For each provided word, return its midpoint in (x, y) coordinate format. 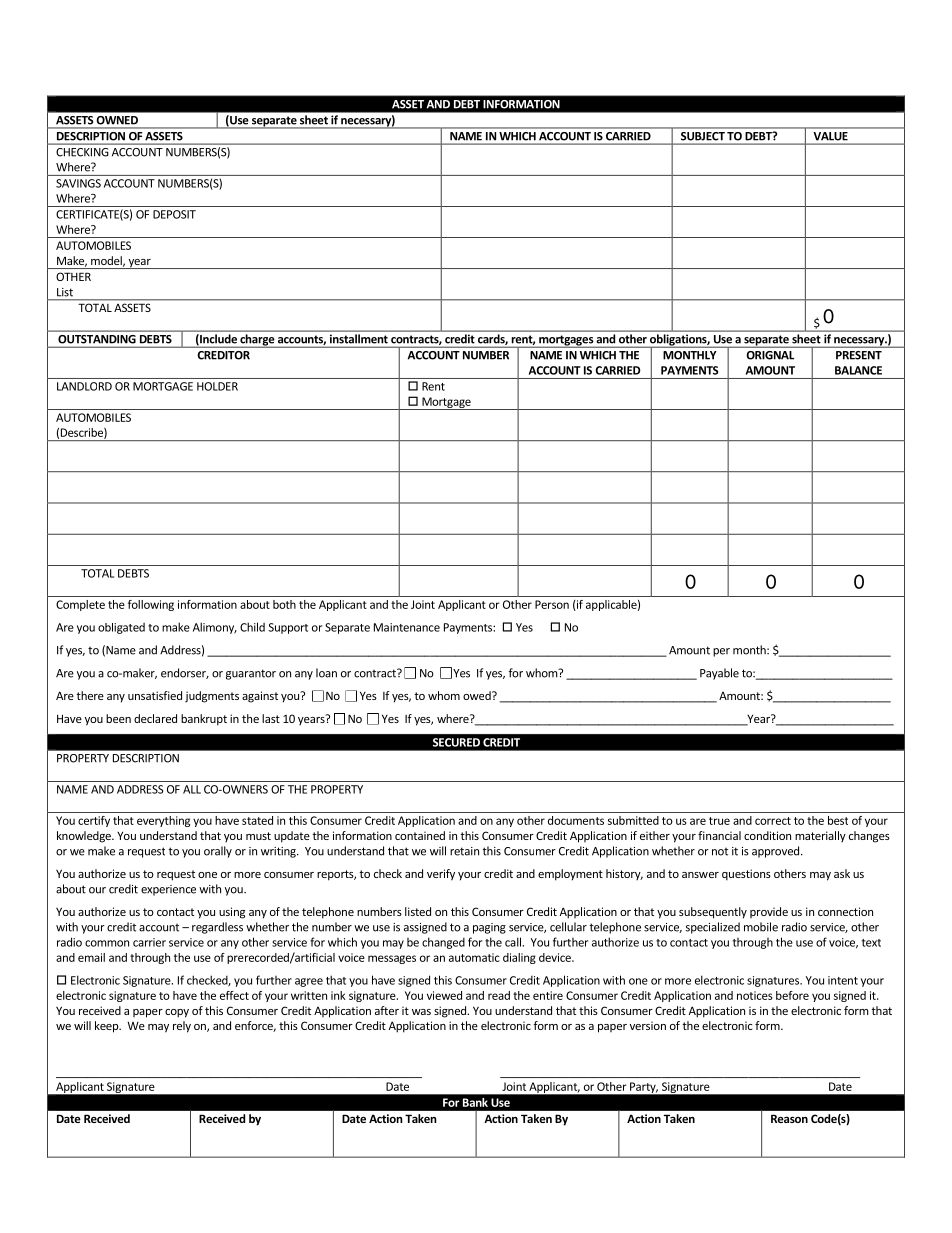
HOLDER (217, 386)
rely (182, 1027)
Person (552, 604)
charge (257, 341)
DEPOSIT (174, 214)
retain (464, 851)
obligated (121, 628)
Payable (719, 674)
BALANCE (858, 370)
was (421, 1012)
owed (478, 695)
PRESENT (859, 355)
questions (746, 875)
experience (168, 890)
